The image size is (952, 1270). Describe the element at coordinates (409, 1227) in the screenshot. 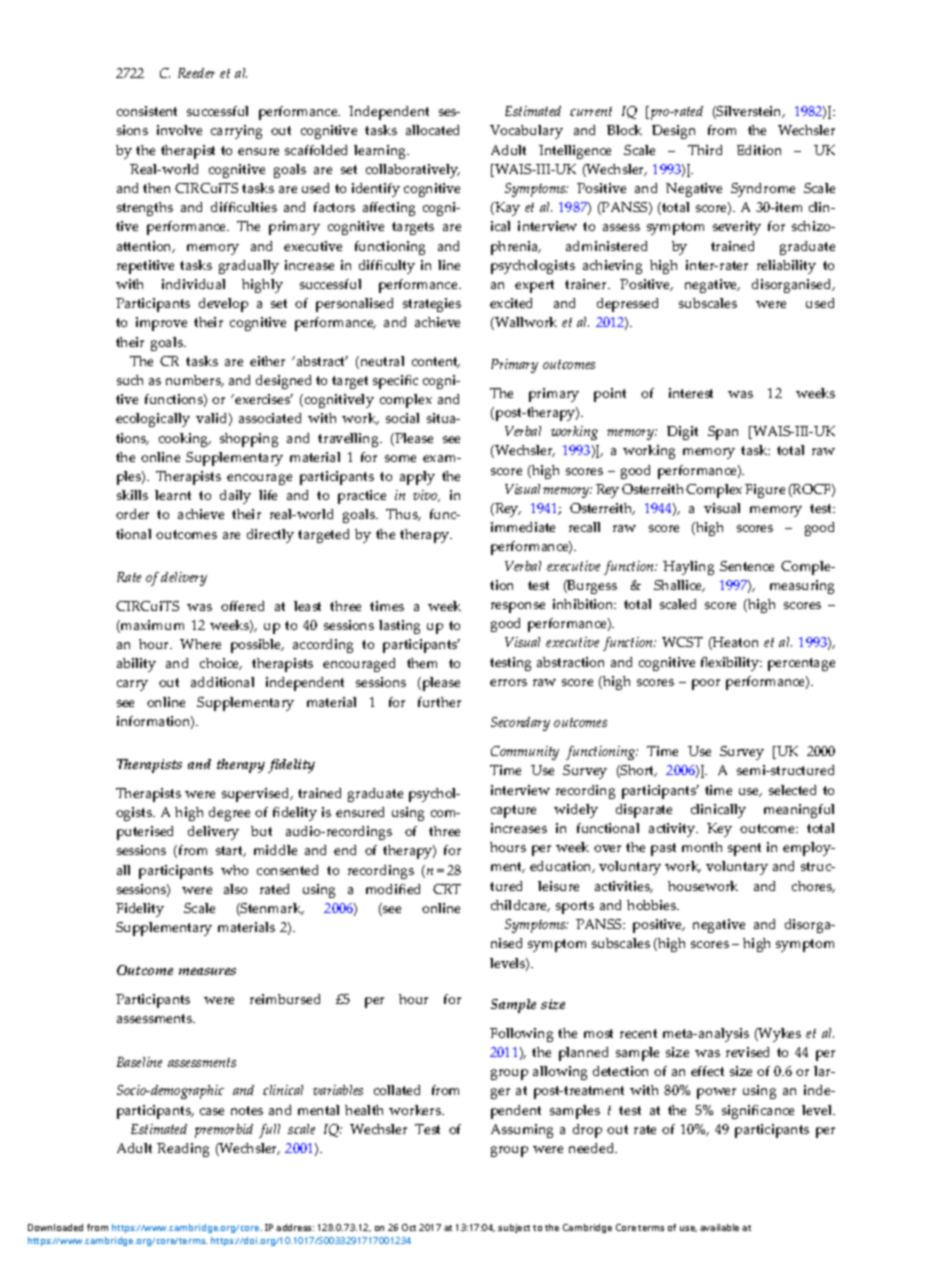

I see `Oct` at that location.
